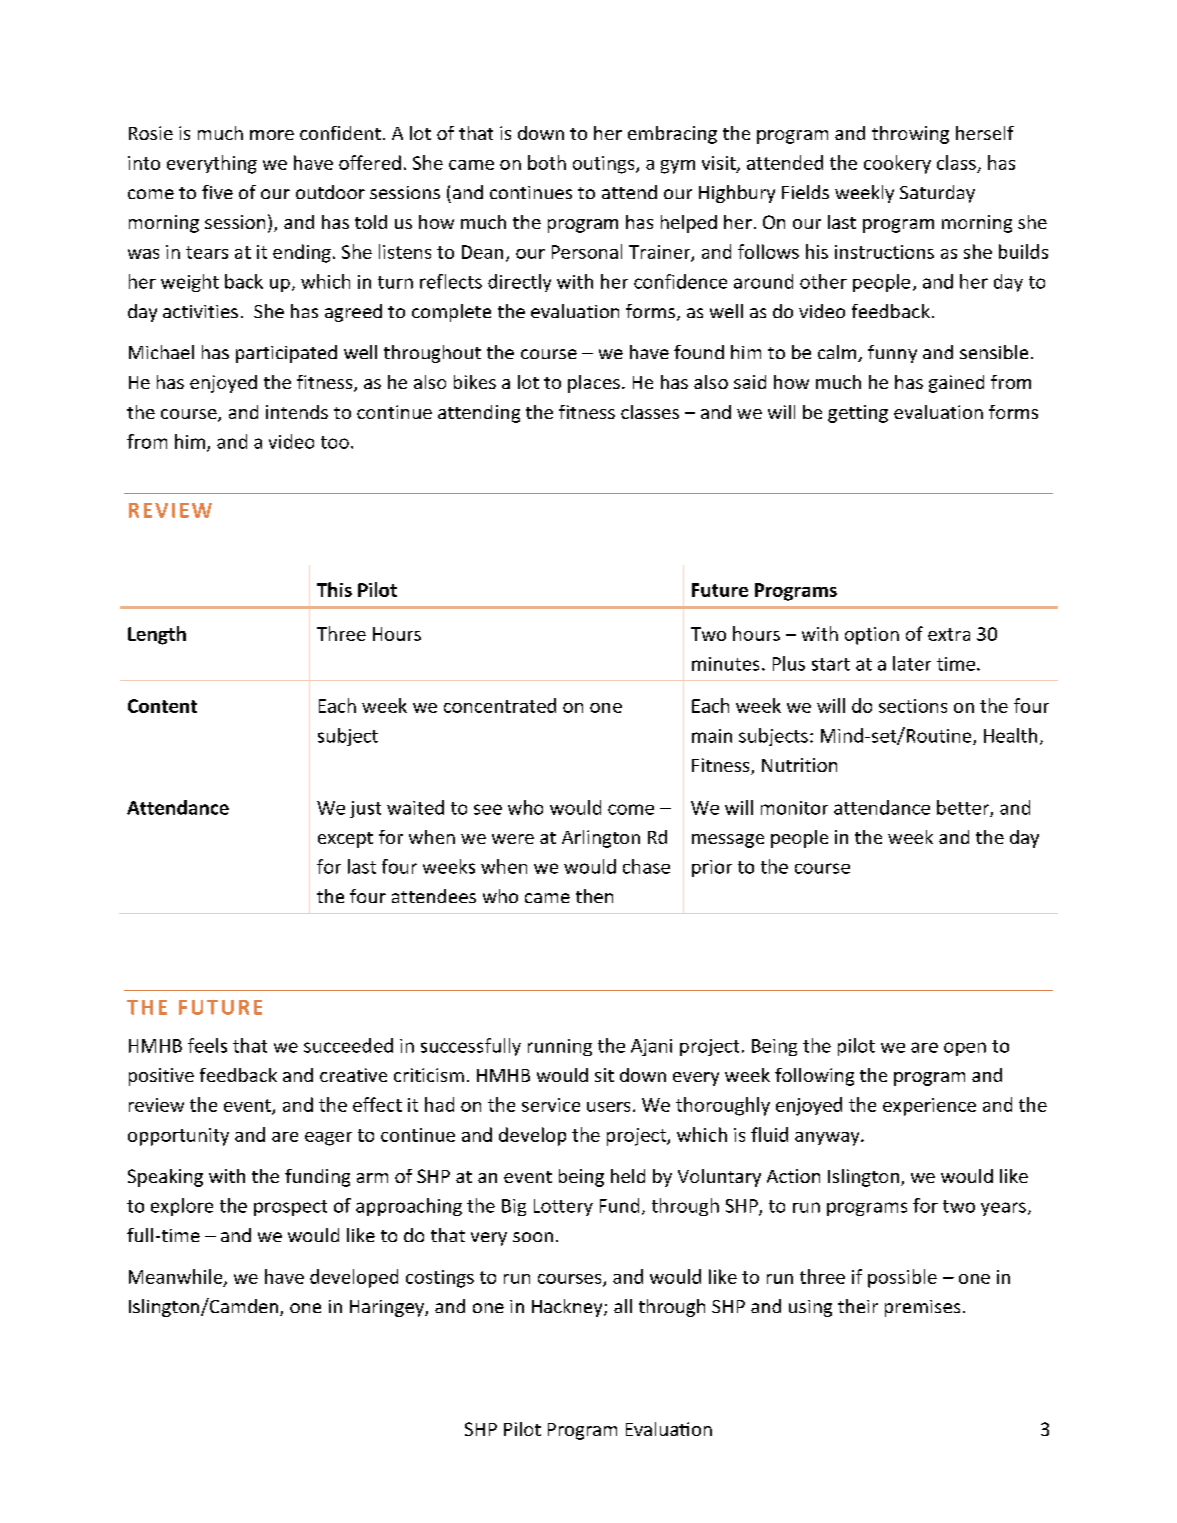 This image has height=1523, width=1177. I want to click on feels, so click(207, 1045).
